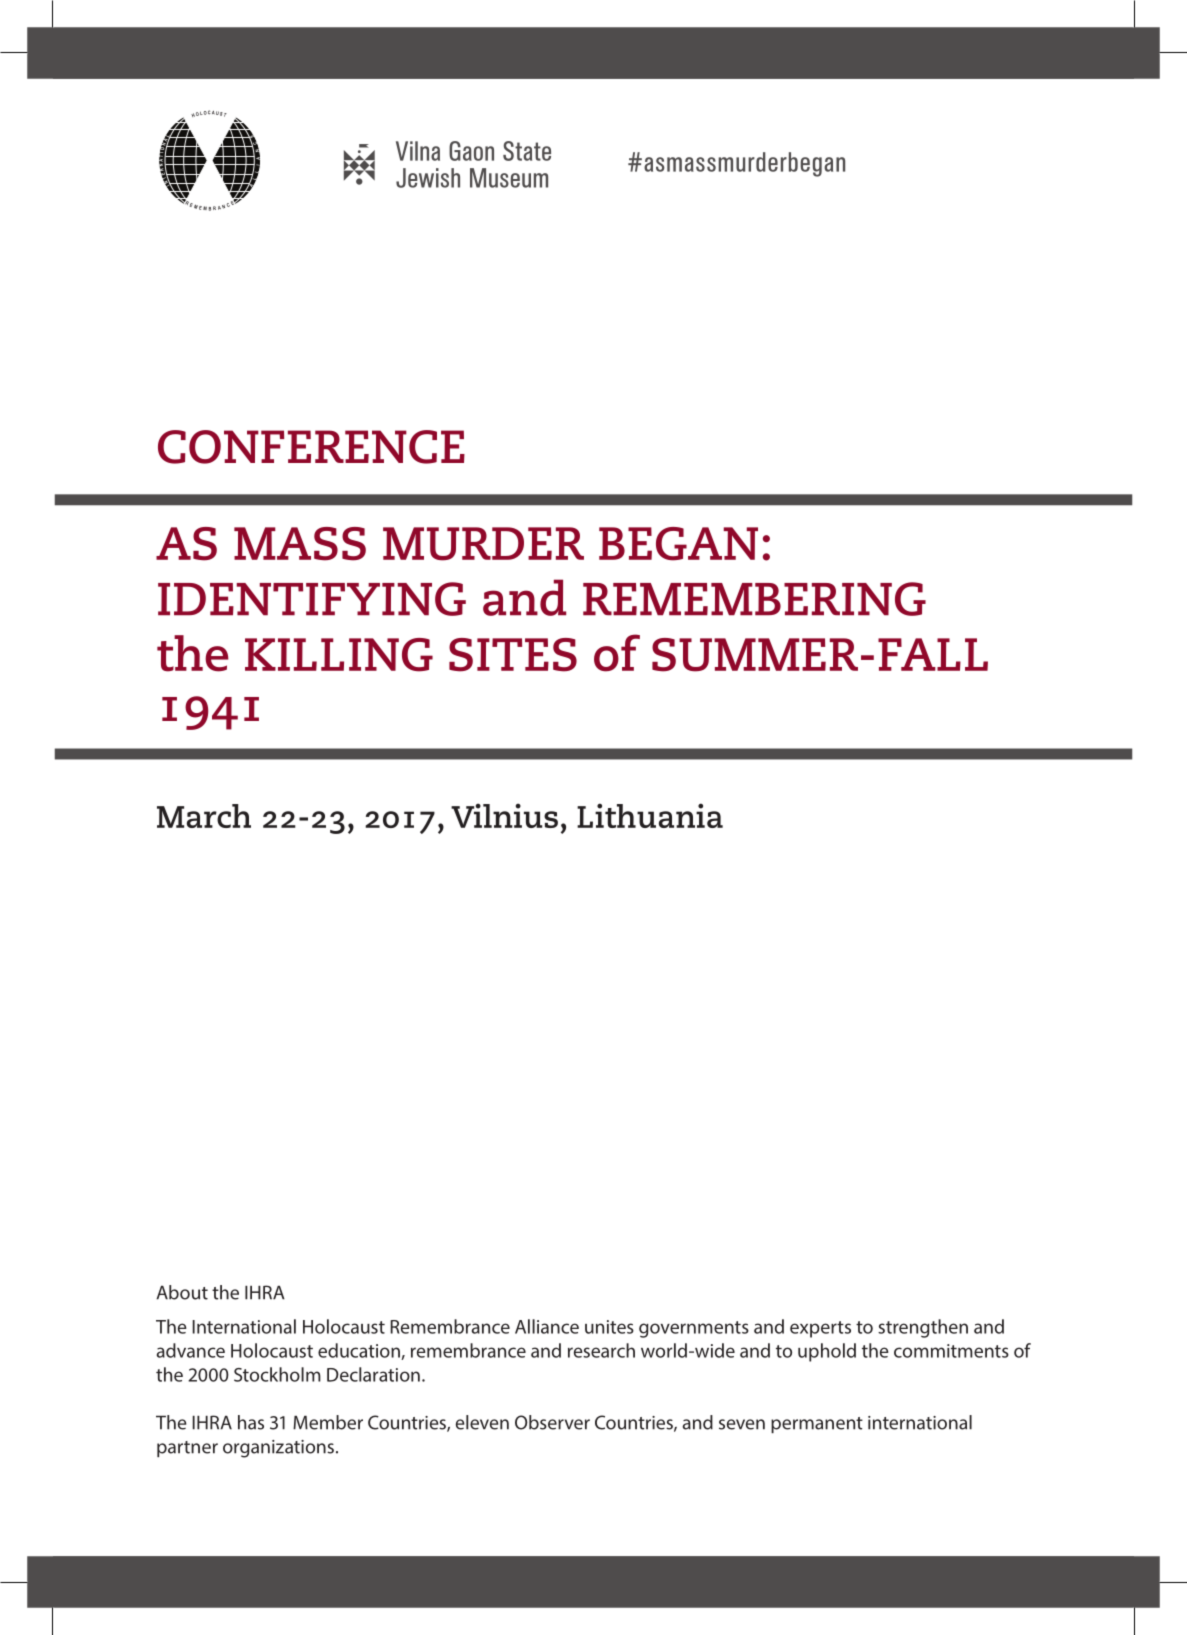 This page has height=1635, width=1187. Describe the element at coordinates (204, 816) in the page. I see `March` at that location.
